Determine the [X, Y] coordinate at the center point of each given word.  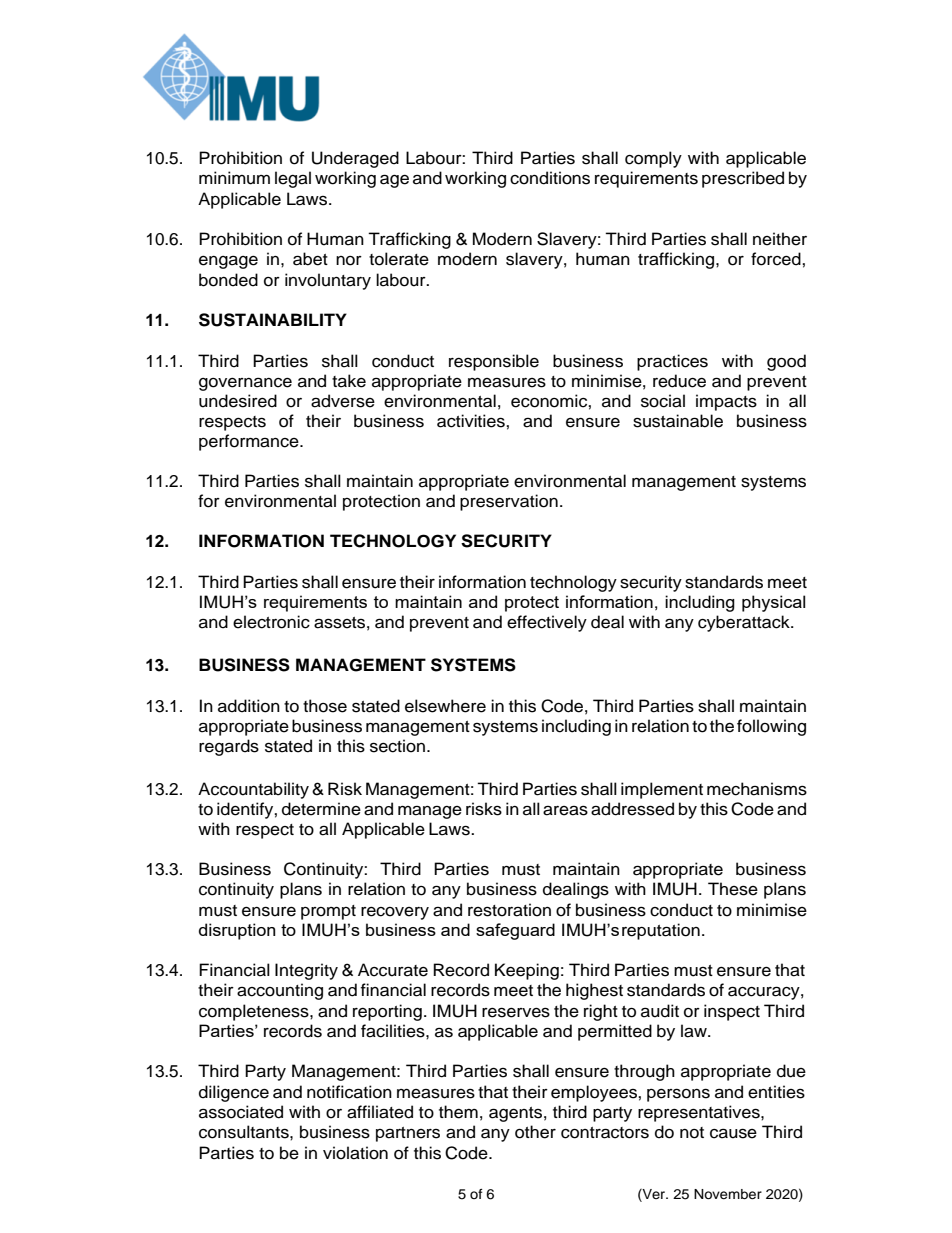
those [325, 706]
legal [293, 179]
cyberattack [745, 623]
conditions [550, 178]
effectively [547, 623]
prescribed [743, 179]
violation [355, 1153]
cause [733, 1133]
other [535, 1132]
